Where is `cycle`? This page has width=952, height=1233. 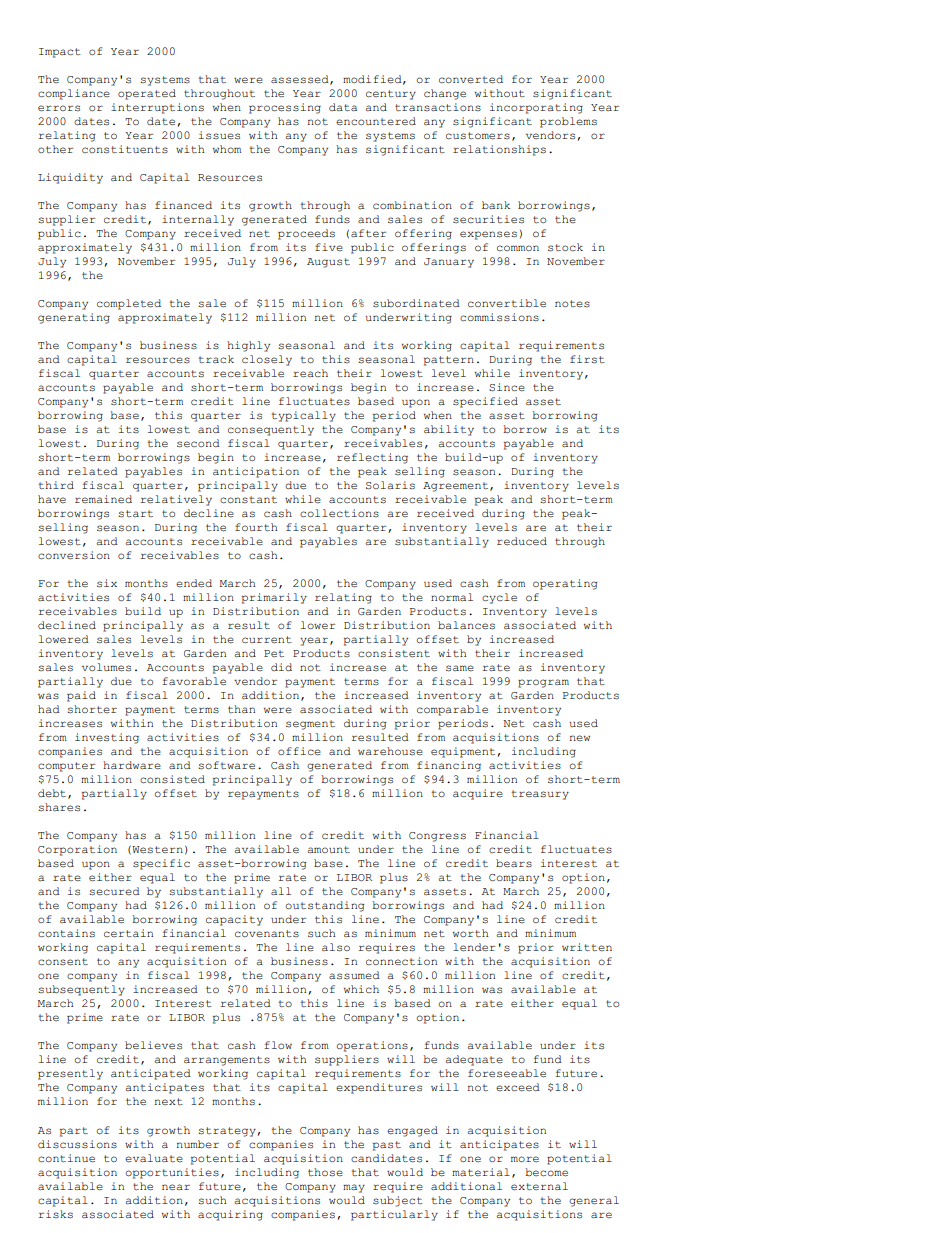
cycle is located at coordinates (499, 598).
